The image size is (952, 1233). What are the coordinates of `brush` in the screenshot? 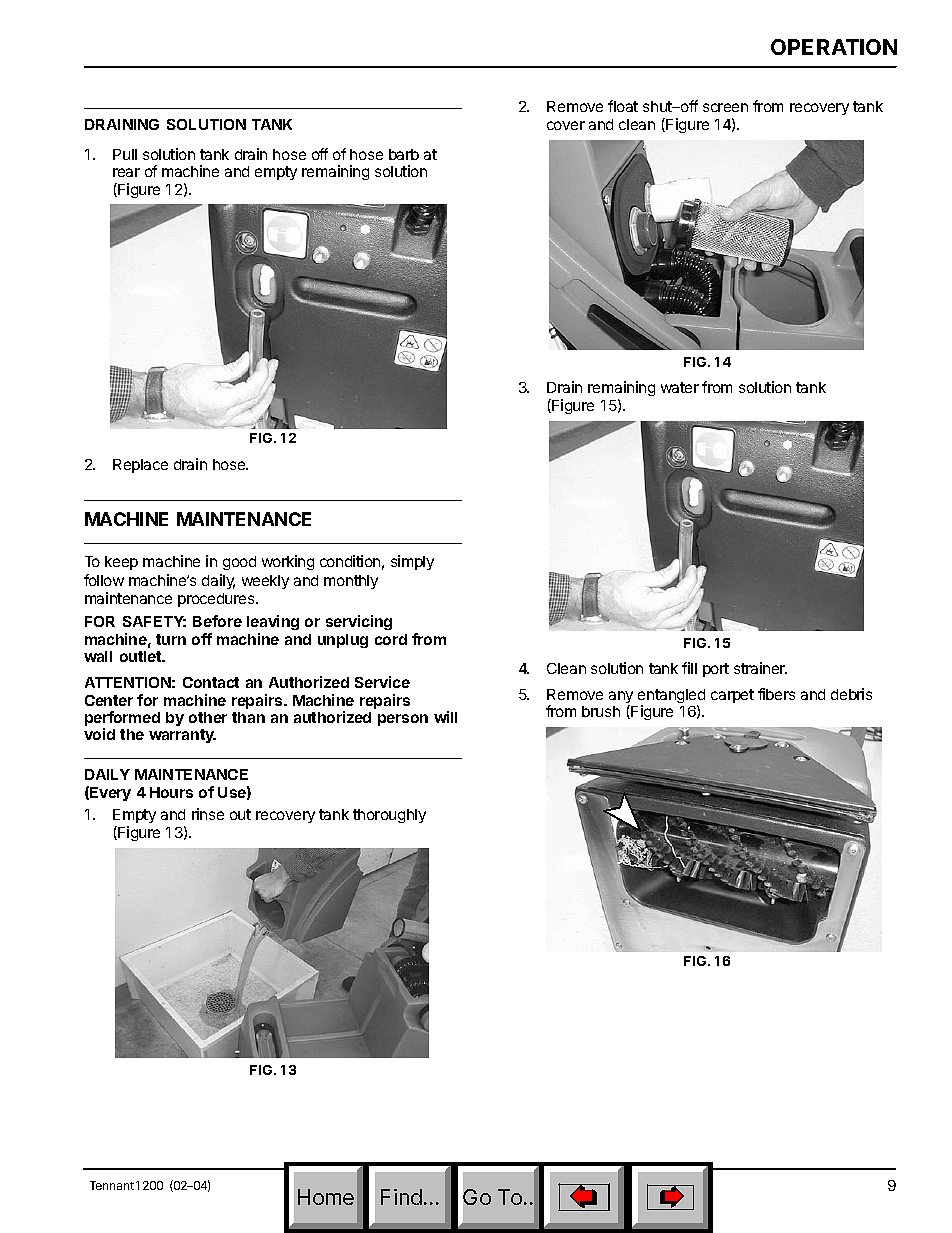 It's located at (601, 711).
